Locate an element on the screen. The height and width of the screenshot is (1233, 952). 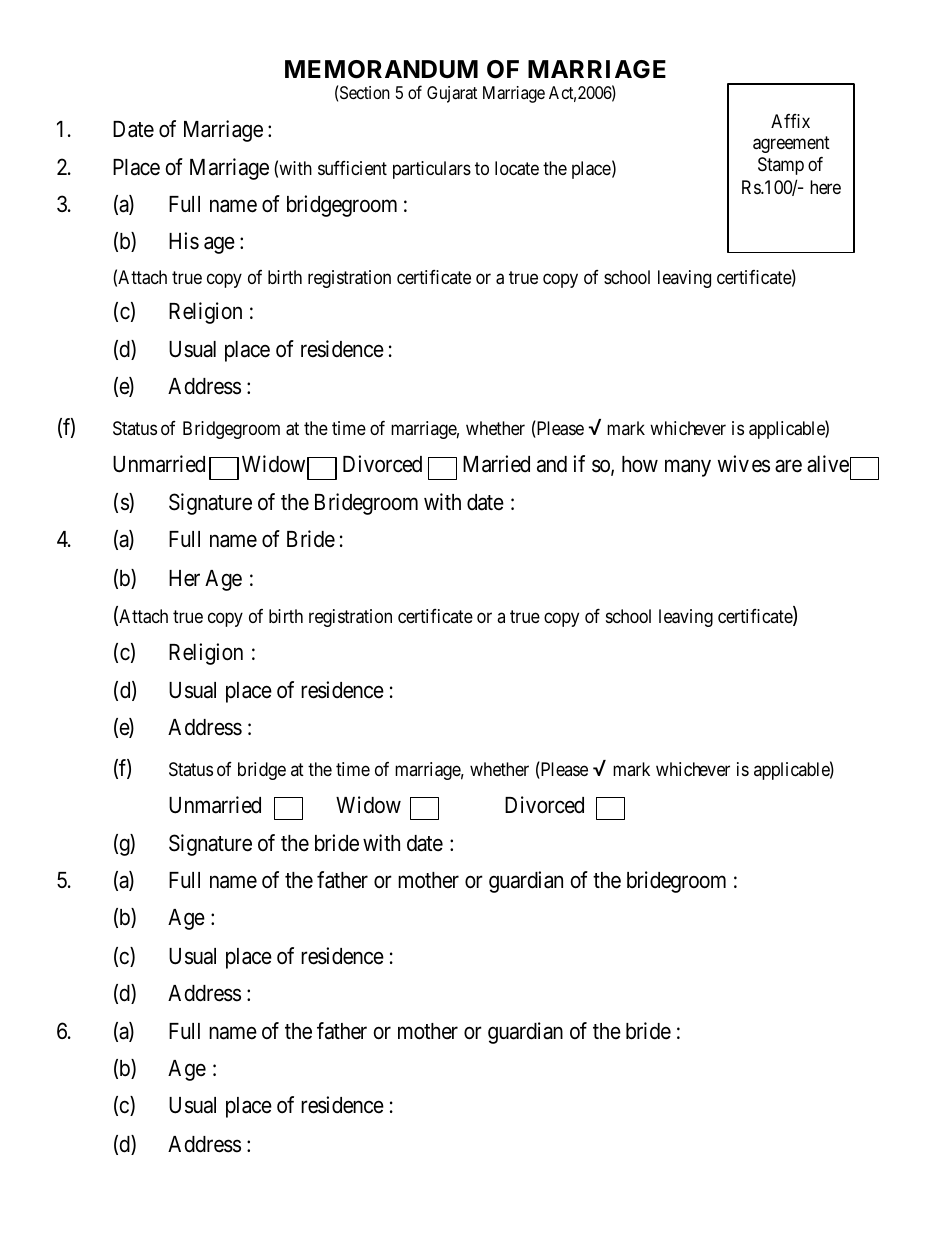
are is located at coordinates (788, 466).
